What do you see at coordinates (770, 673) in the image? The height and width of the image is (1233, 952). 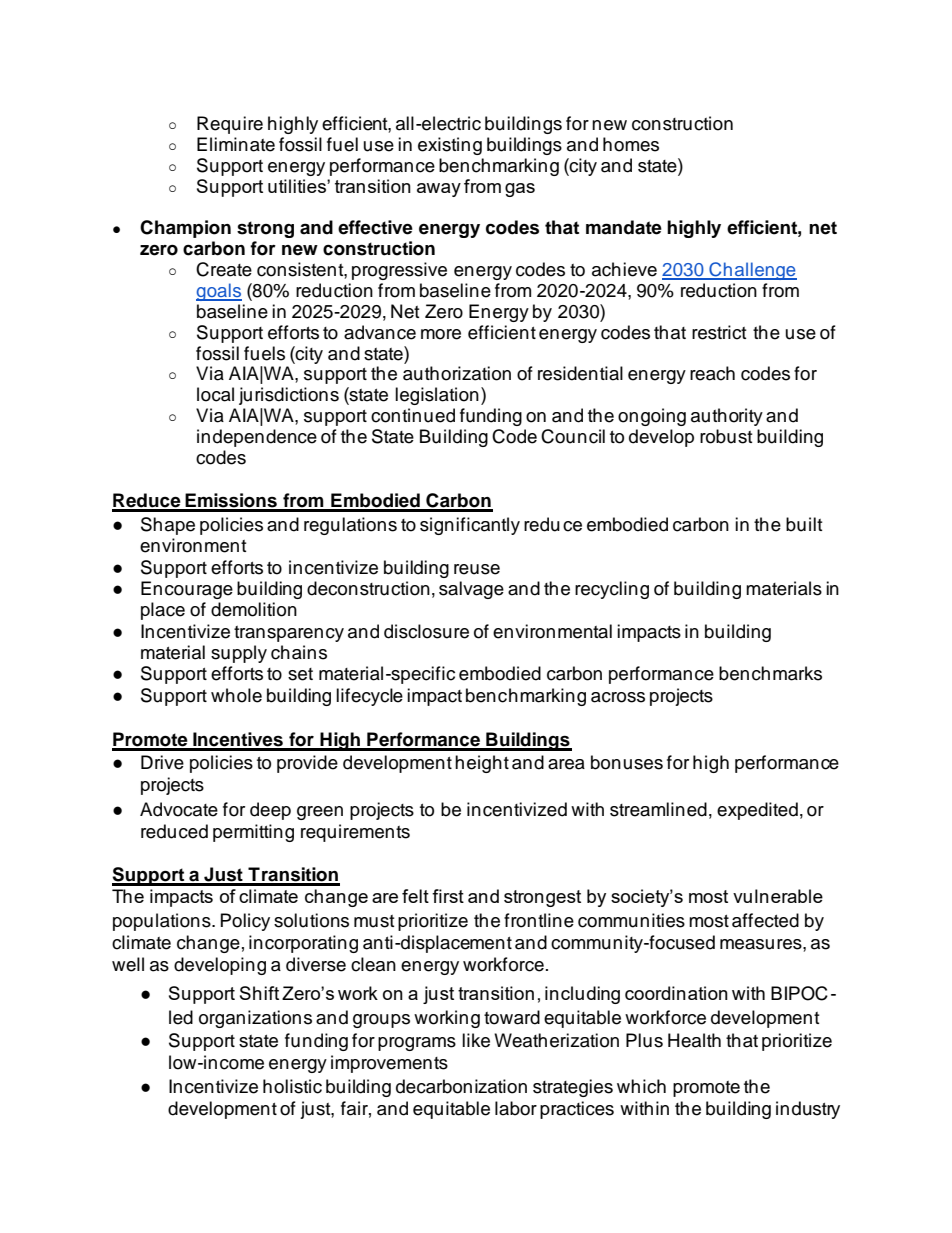 I see `benchmarks` at bounding box center [770, 673].
